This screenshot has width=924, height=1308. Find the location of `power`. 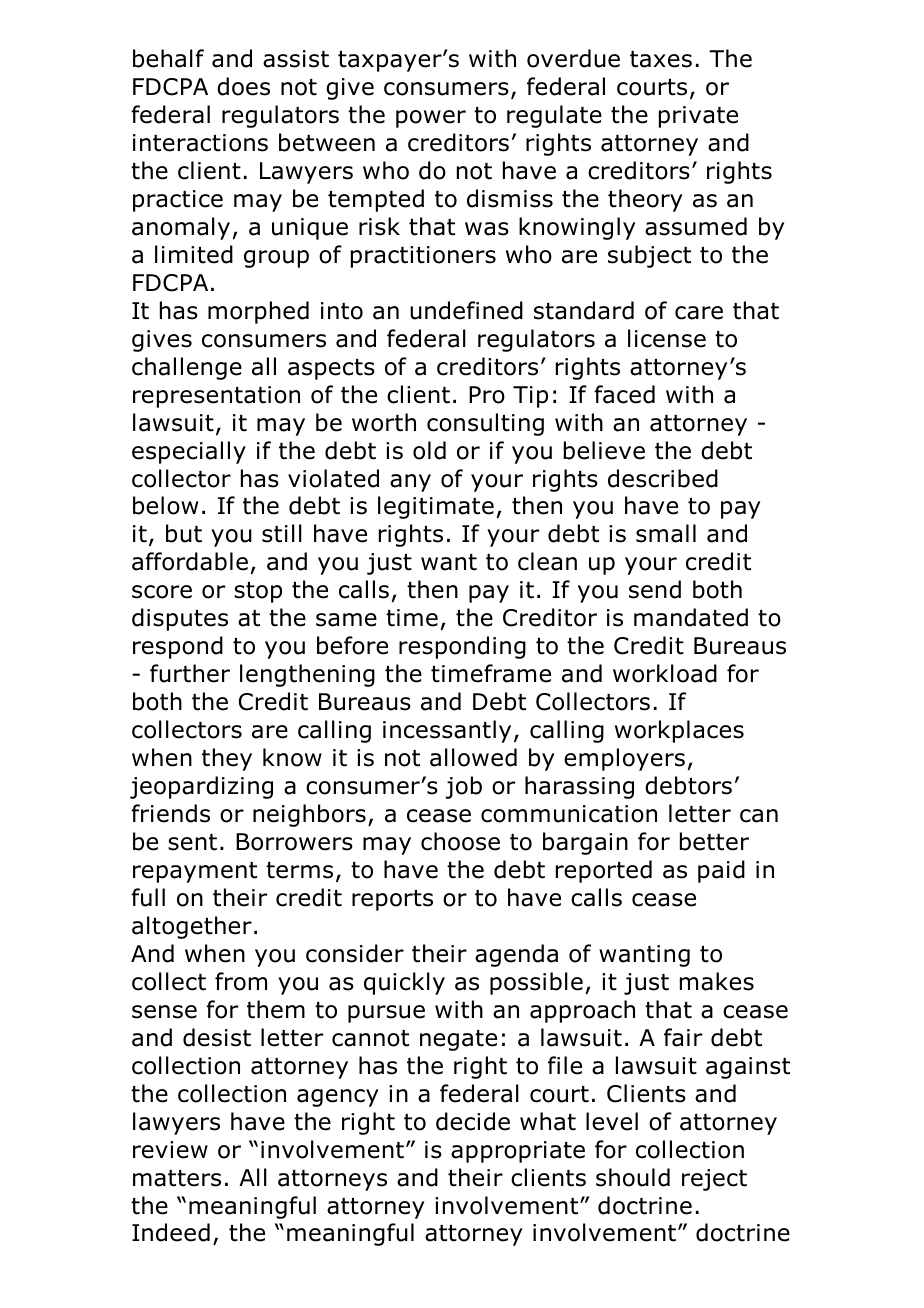

power is located at coordinates (431, 119).
